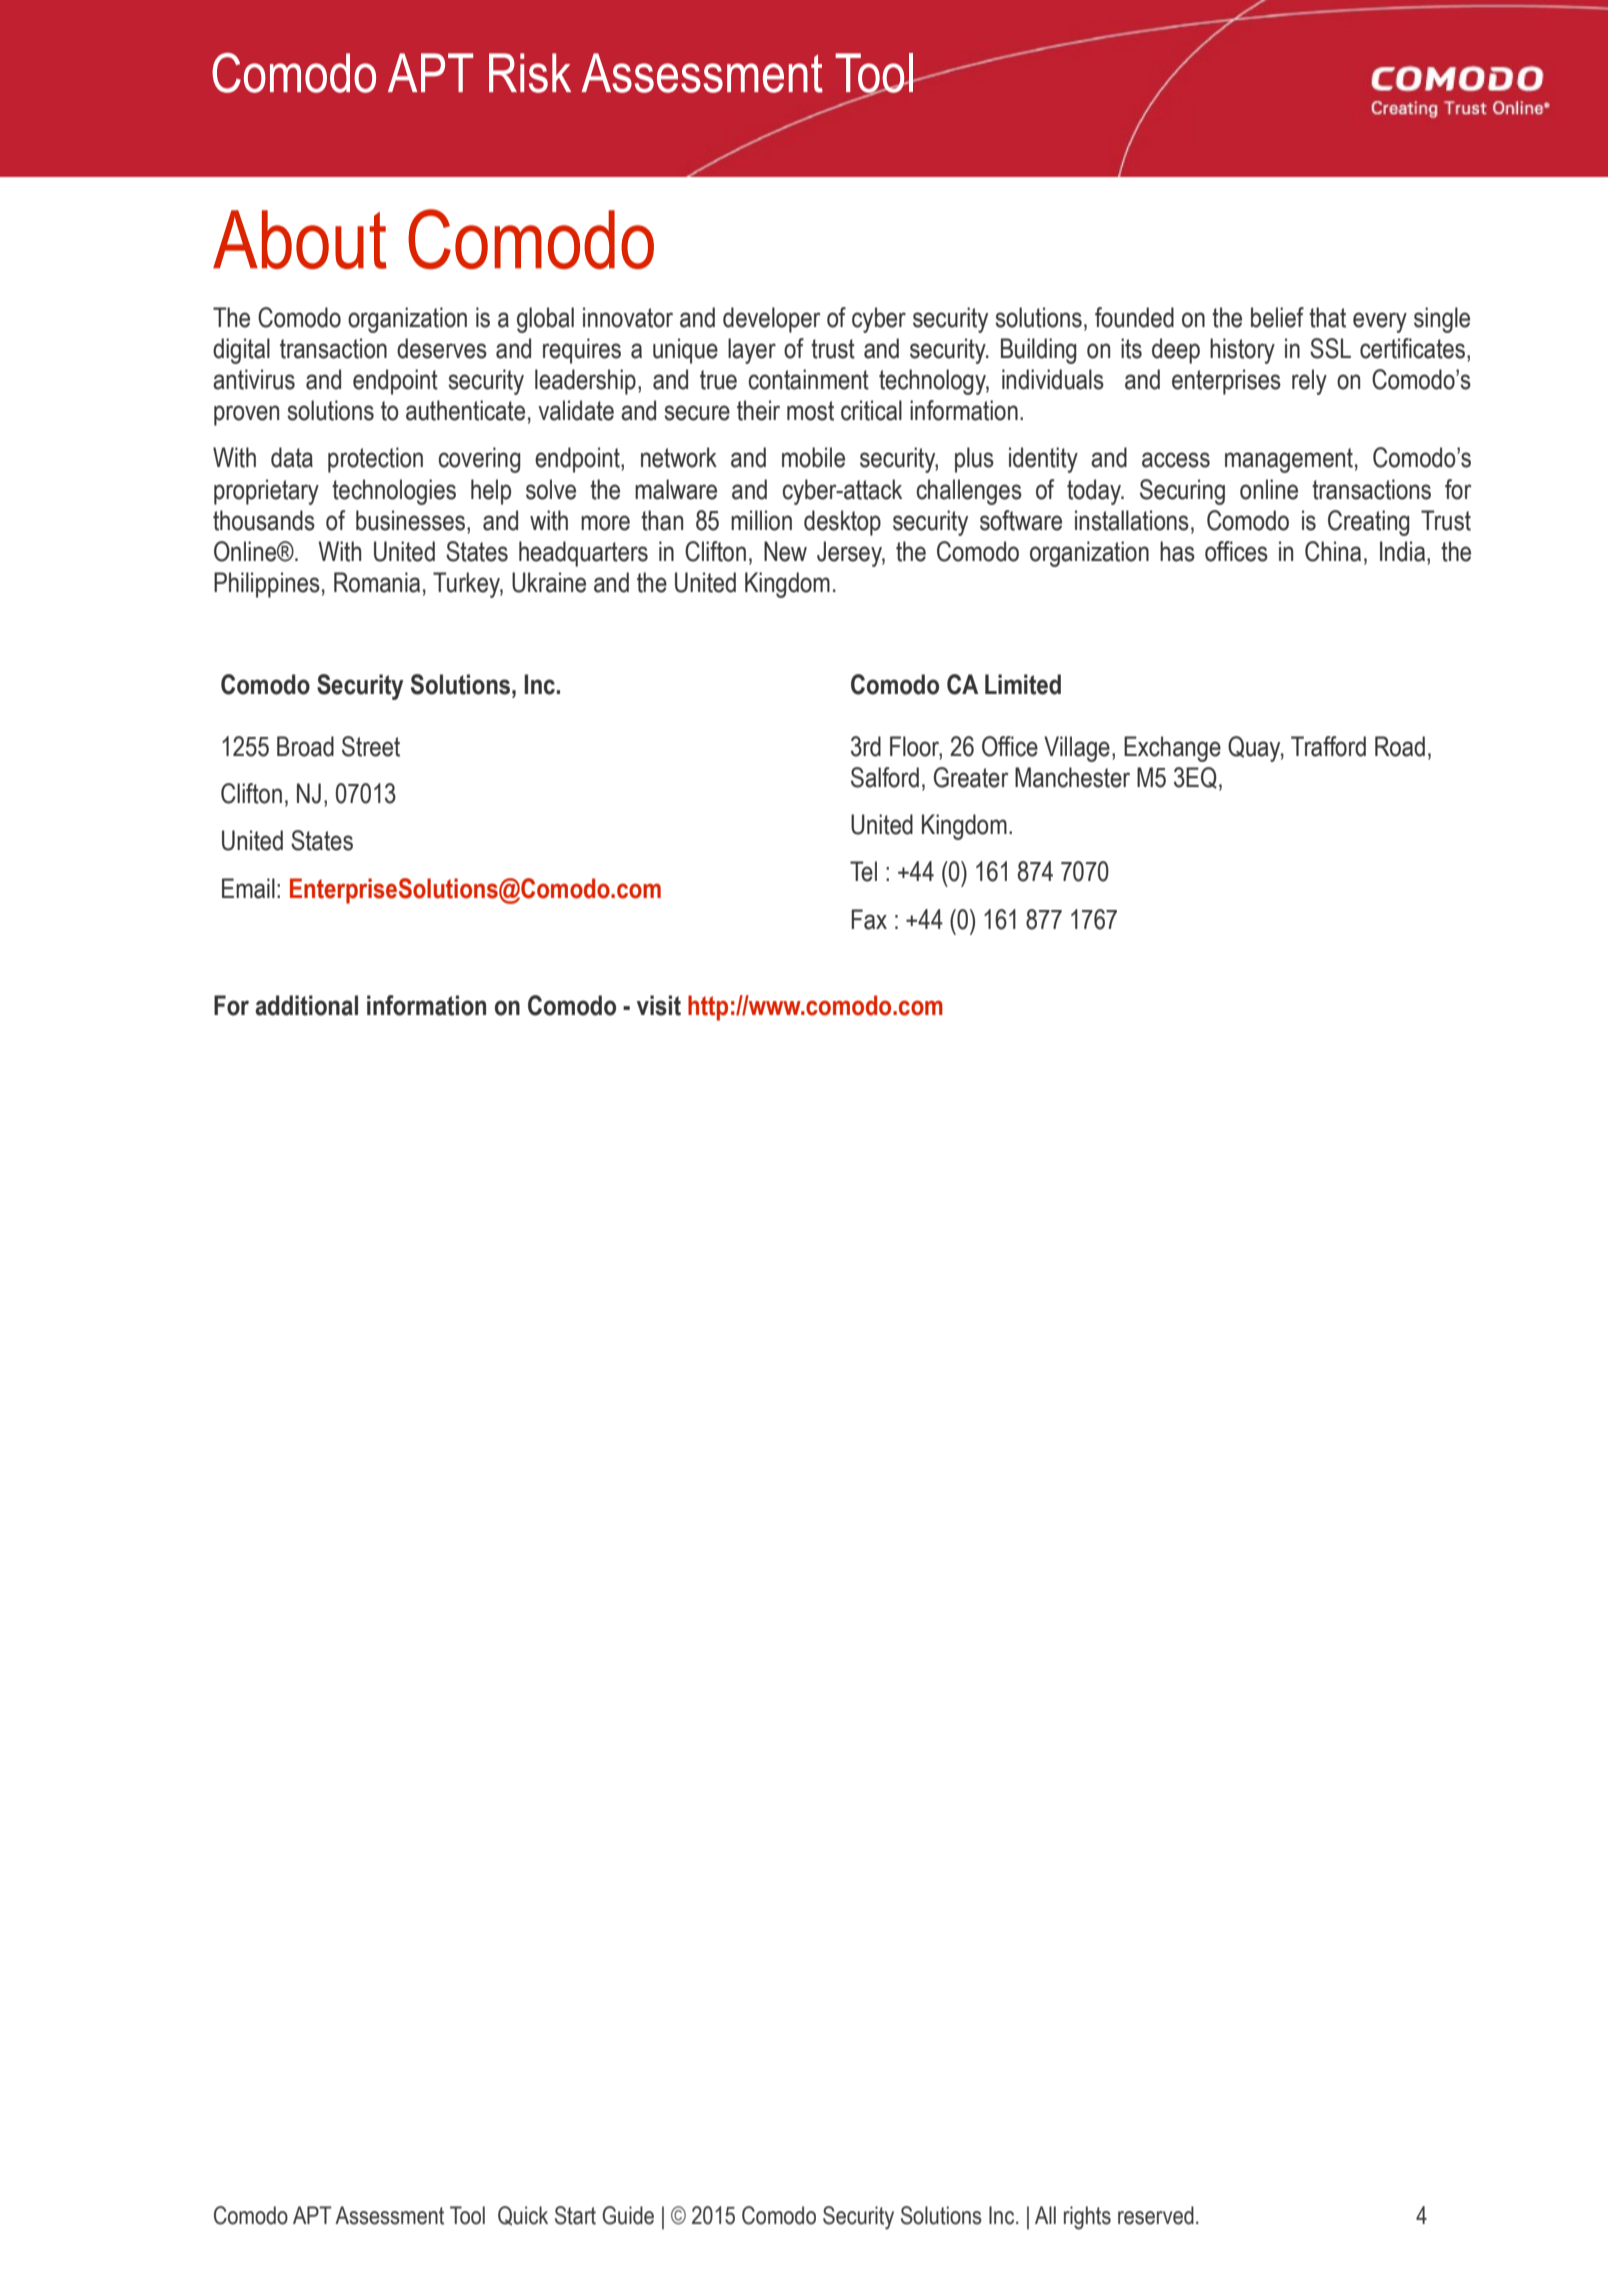  I want to click on Salford, so click(885, 777).
